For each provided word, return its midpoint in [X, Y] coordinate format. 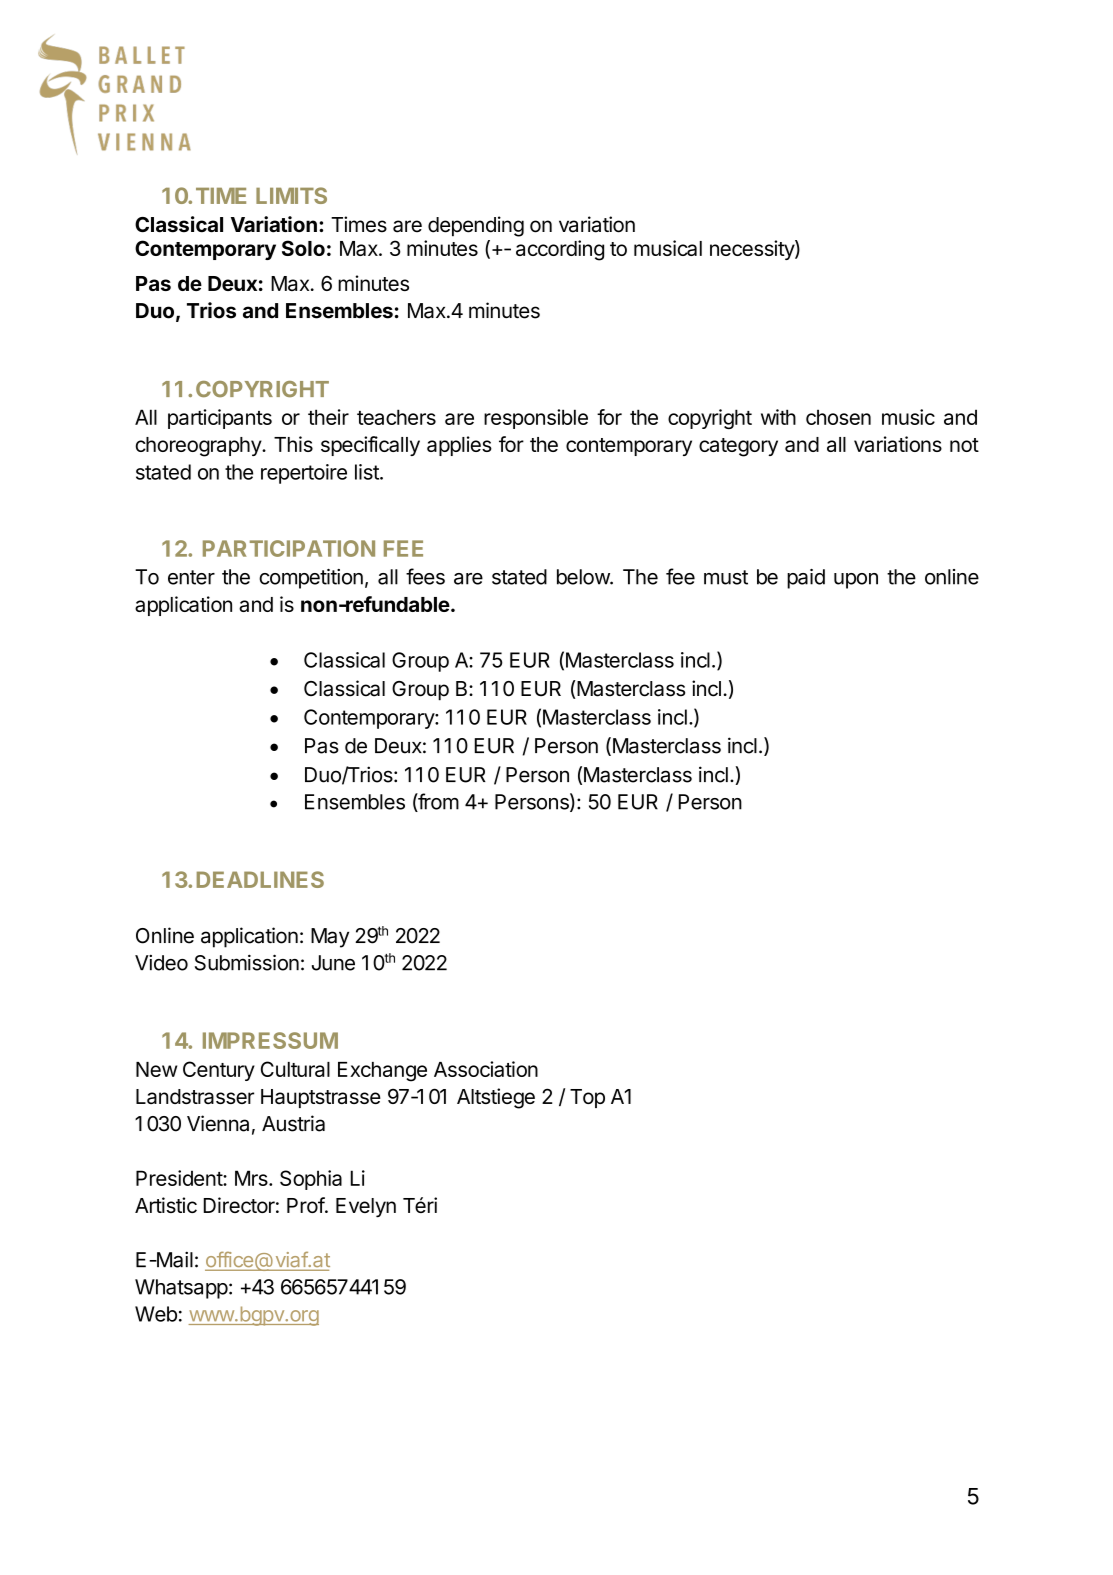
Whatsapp [181, 1289]
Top [587, 1098]
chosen [838, 417]
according [560, 250]
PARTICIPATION [289, 548]
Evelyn [366, 1208]
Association [486, 1069]
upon [856, 581]
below [584, 577]
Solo [303, 248]
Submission [247, 962]
